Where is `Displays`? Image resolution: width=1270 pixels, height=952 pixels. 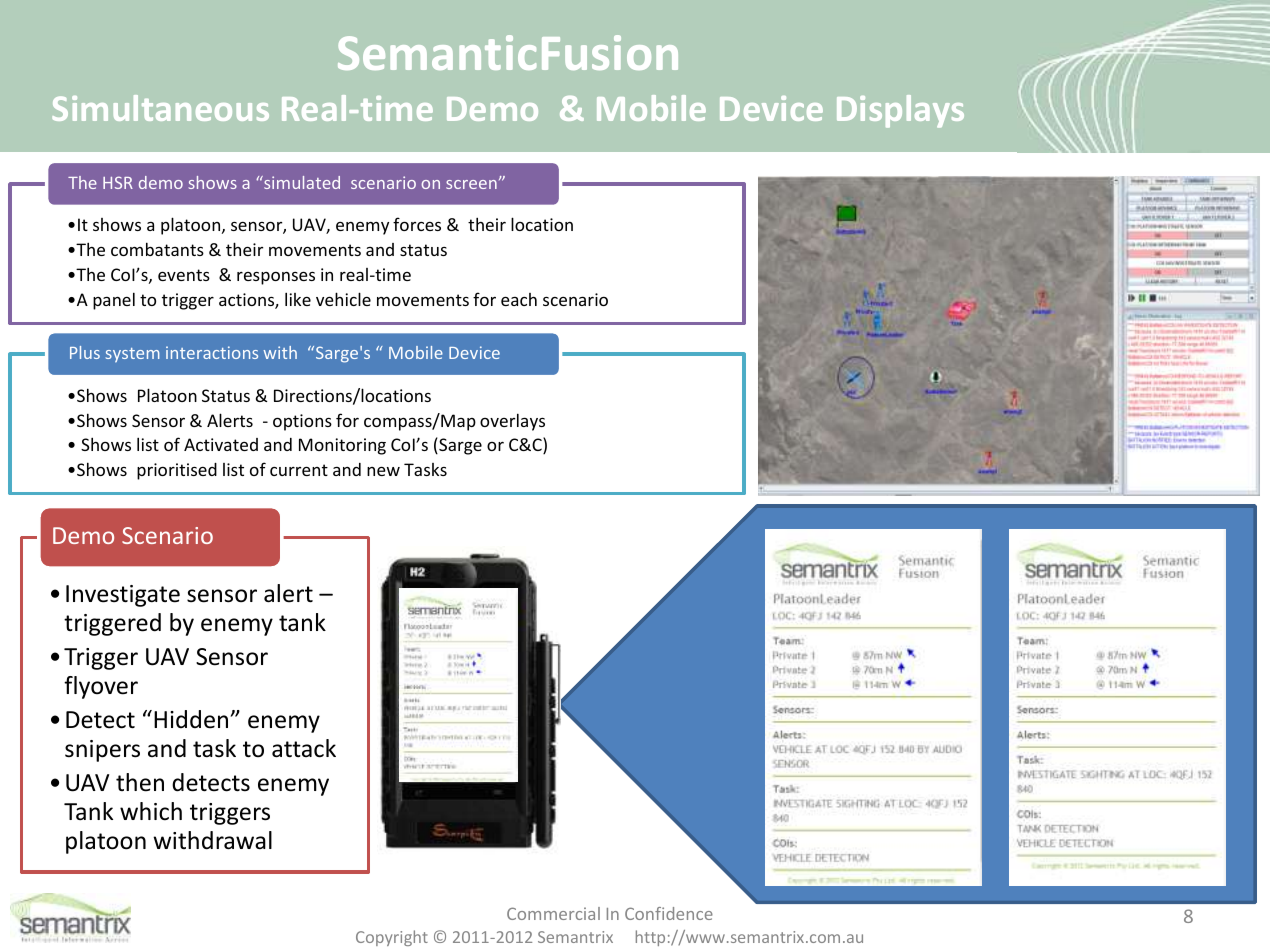 Displays is located at coordinates (900, 111).
